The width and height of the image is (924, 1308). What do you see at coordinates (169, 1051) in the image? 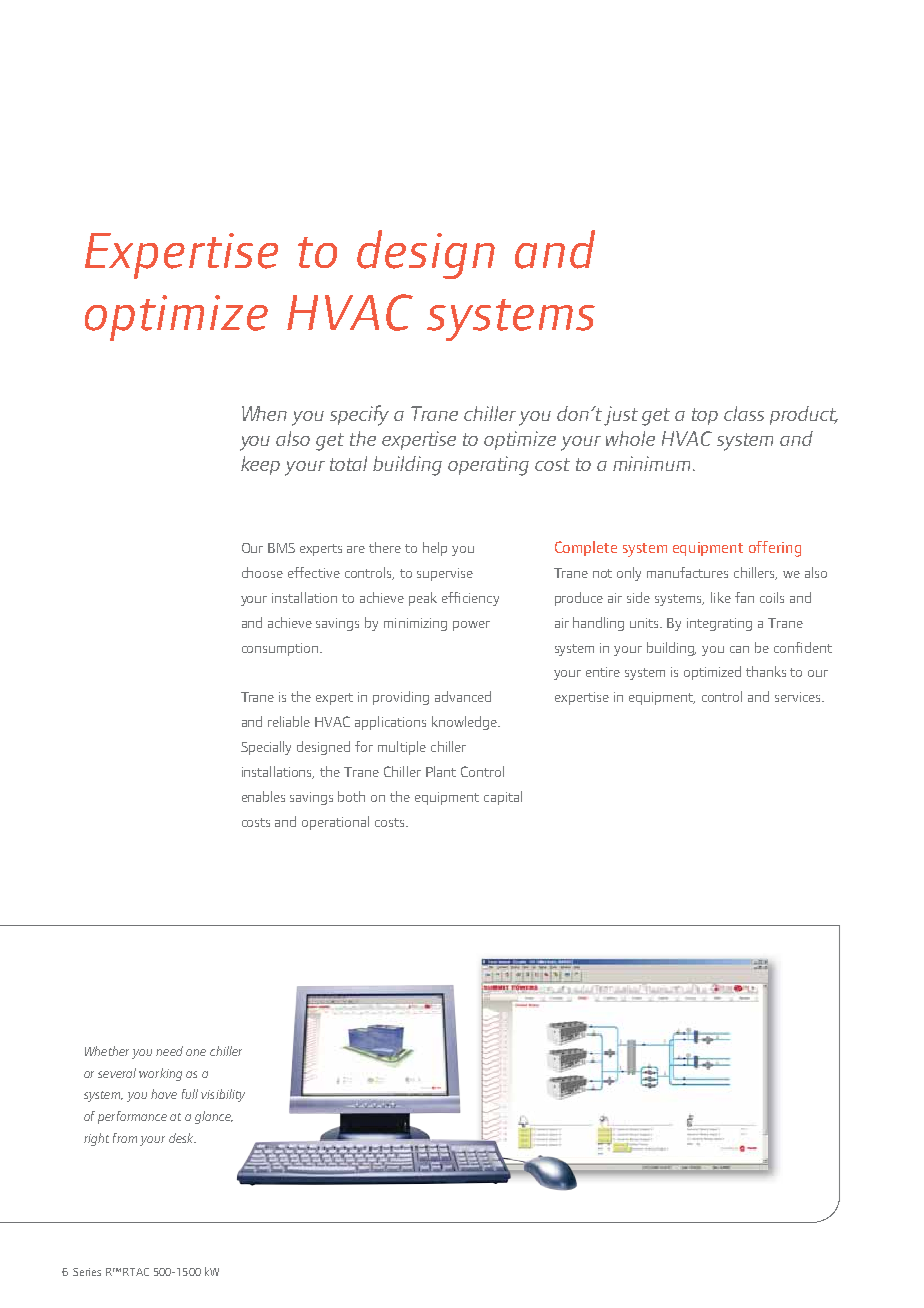
I see `need` at bounding box center [169, 1051].
